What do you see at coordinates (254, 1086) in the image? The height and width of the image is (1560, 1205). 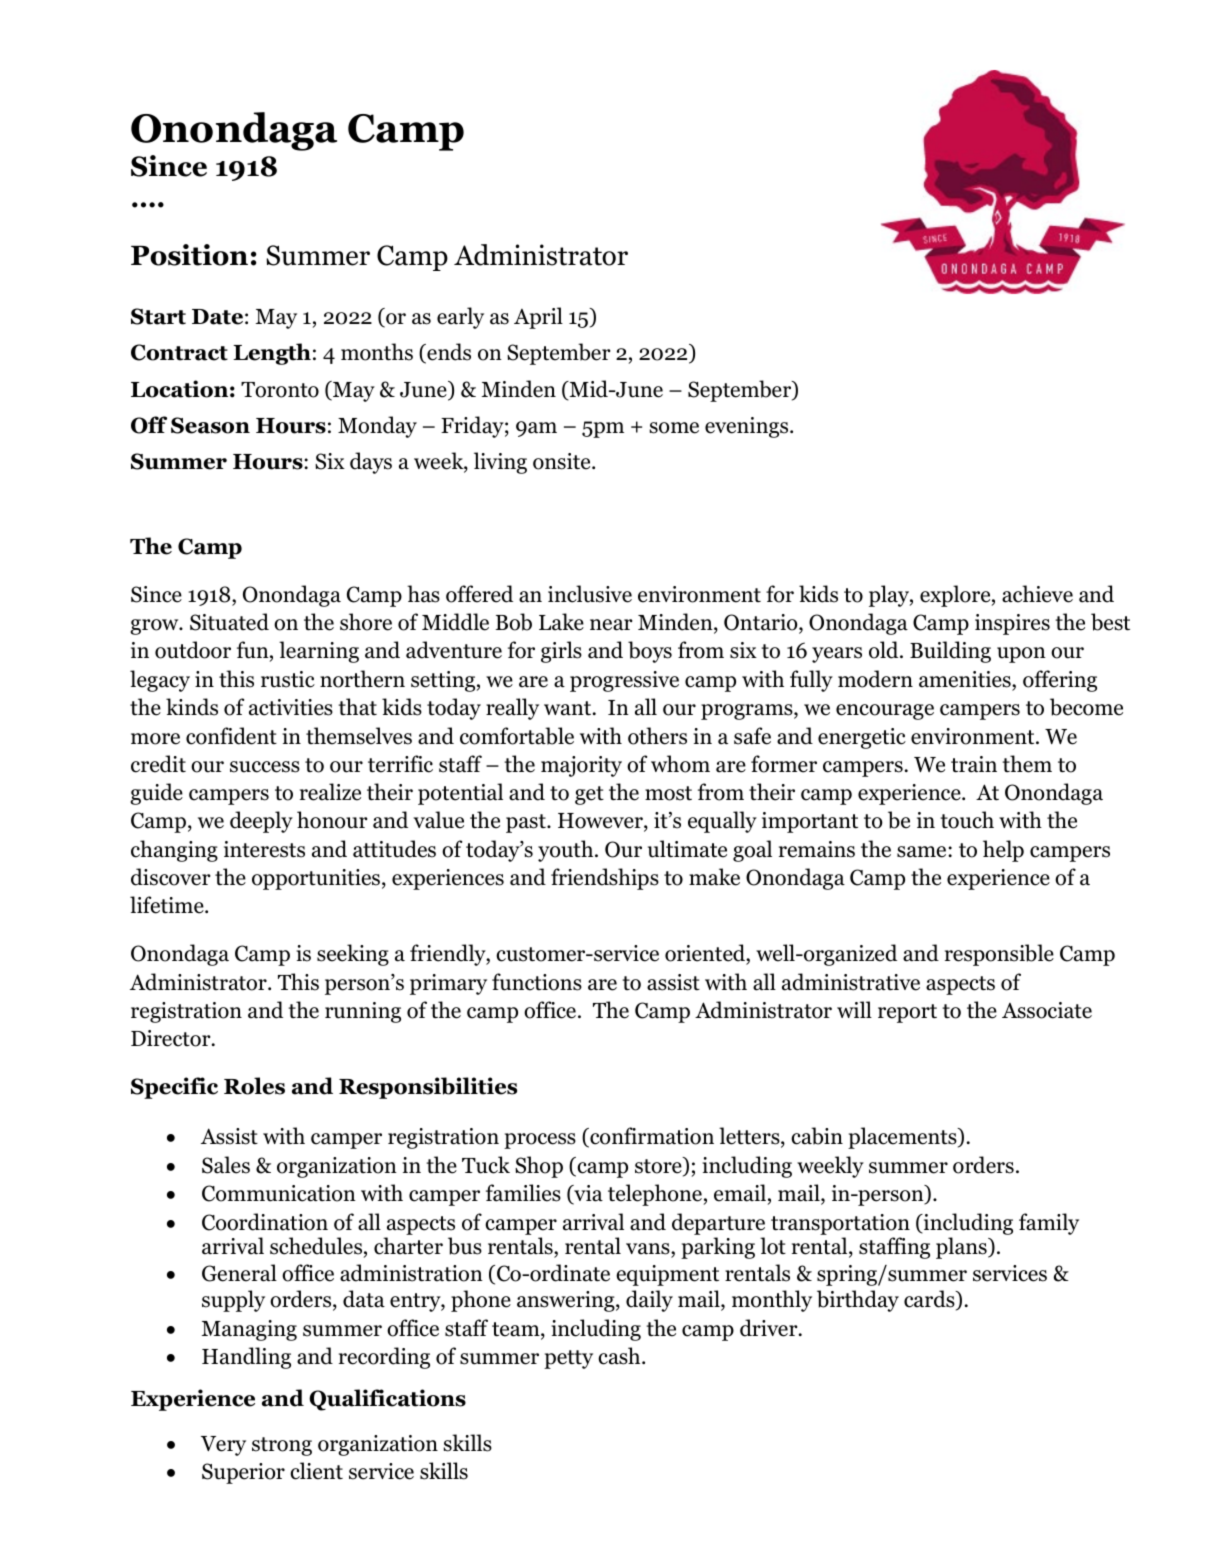 I see `Roles` at bounding box center [254, 1086].
